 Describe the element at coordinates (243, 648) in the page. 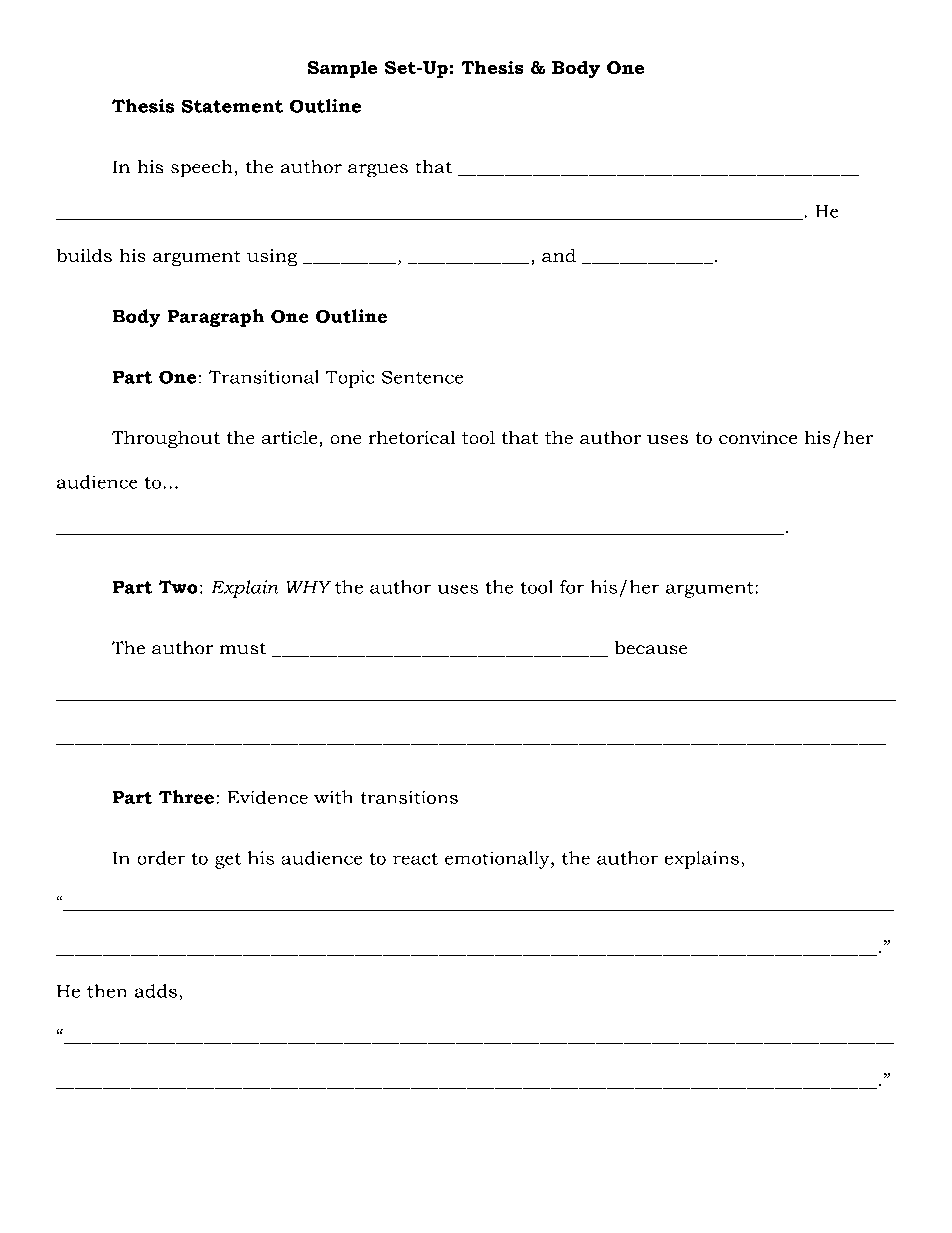

I see `must` at that location.
